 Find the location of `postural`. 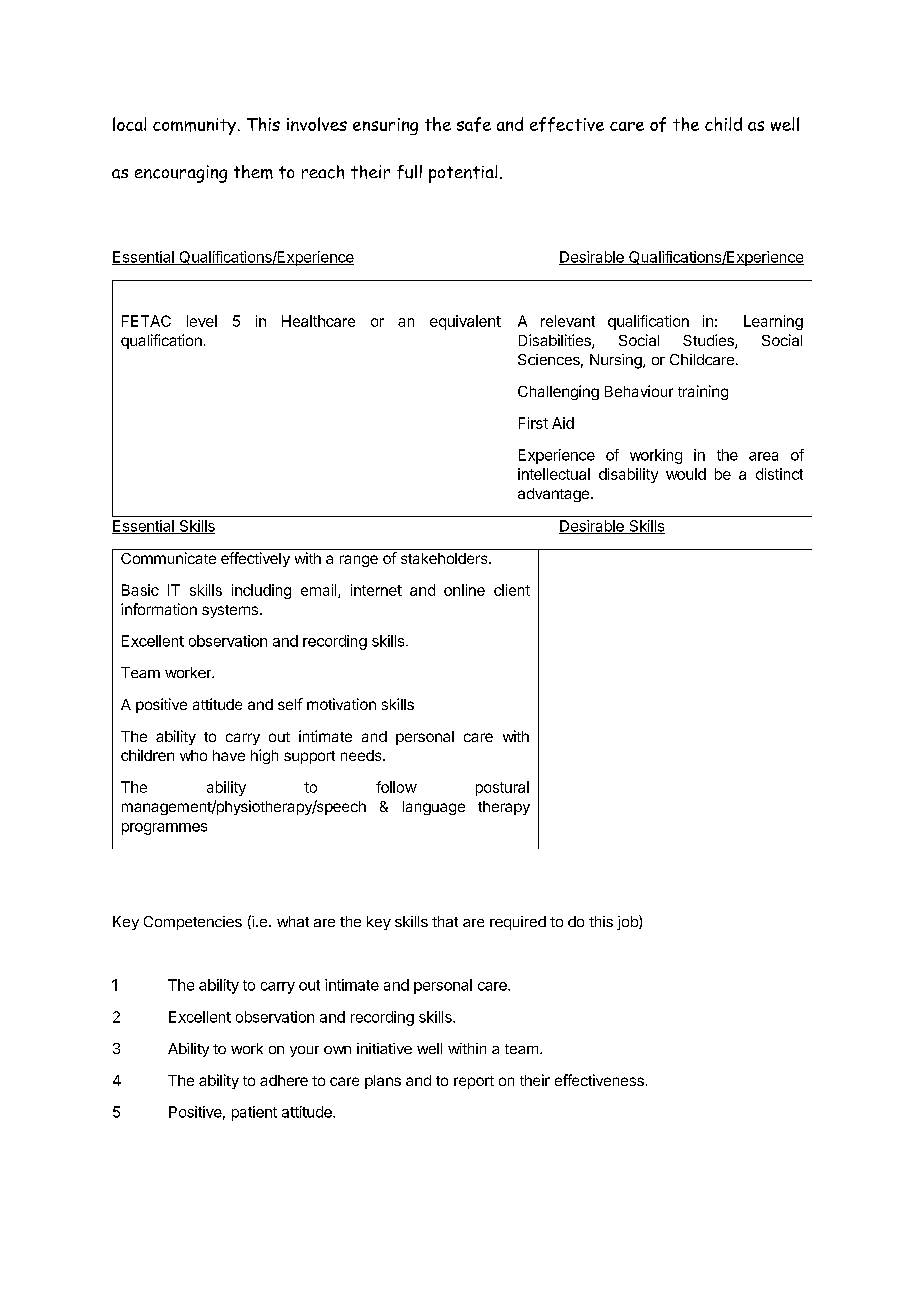

postural is located at coordinates (502, 788).
